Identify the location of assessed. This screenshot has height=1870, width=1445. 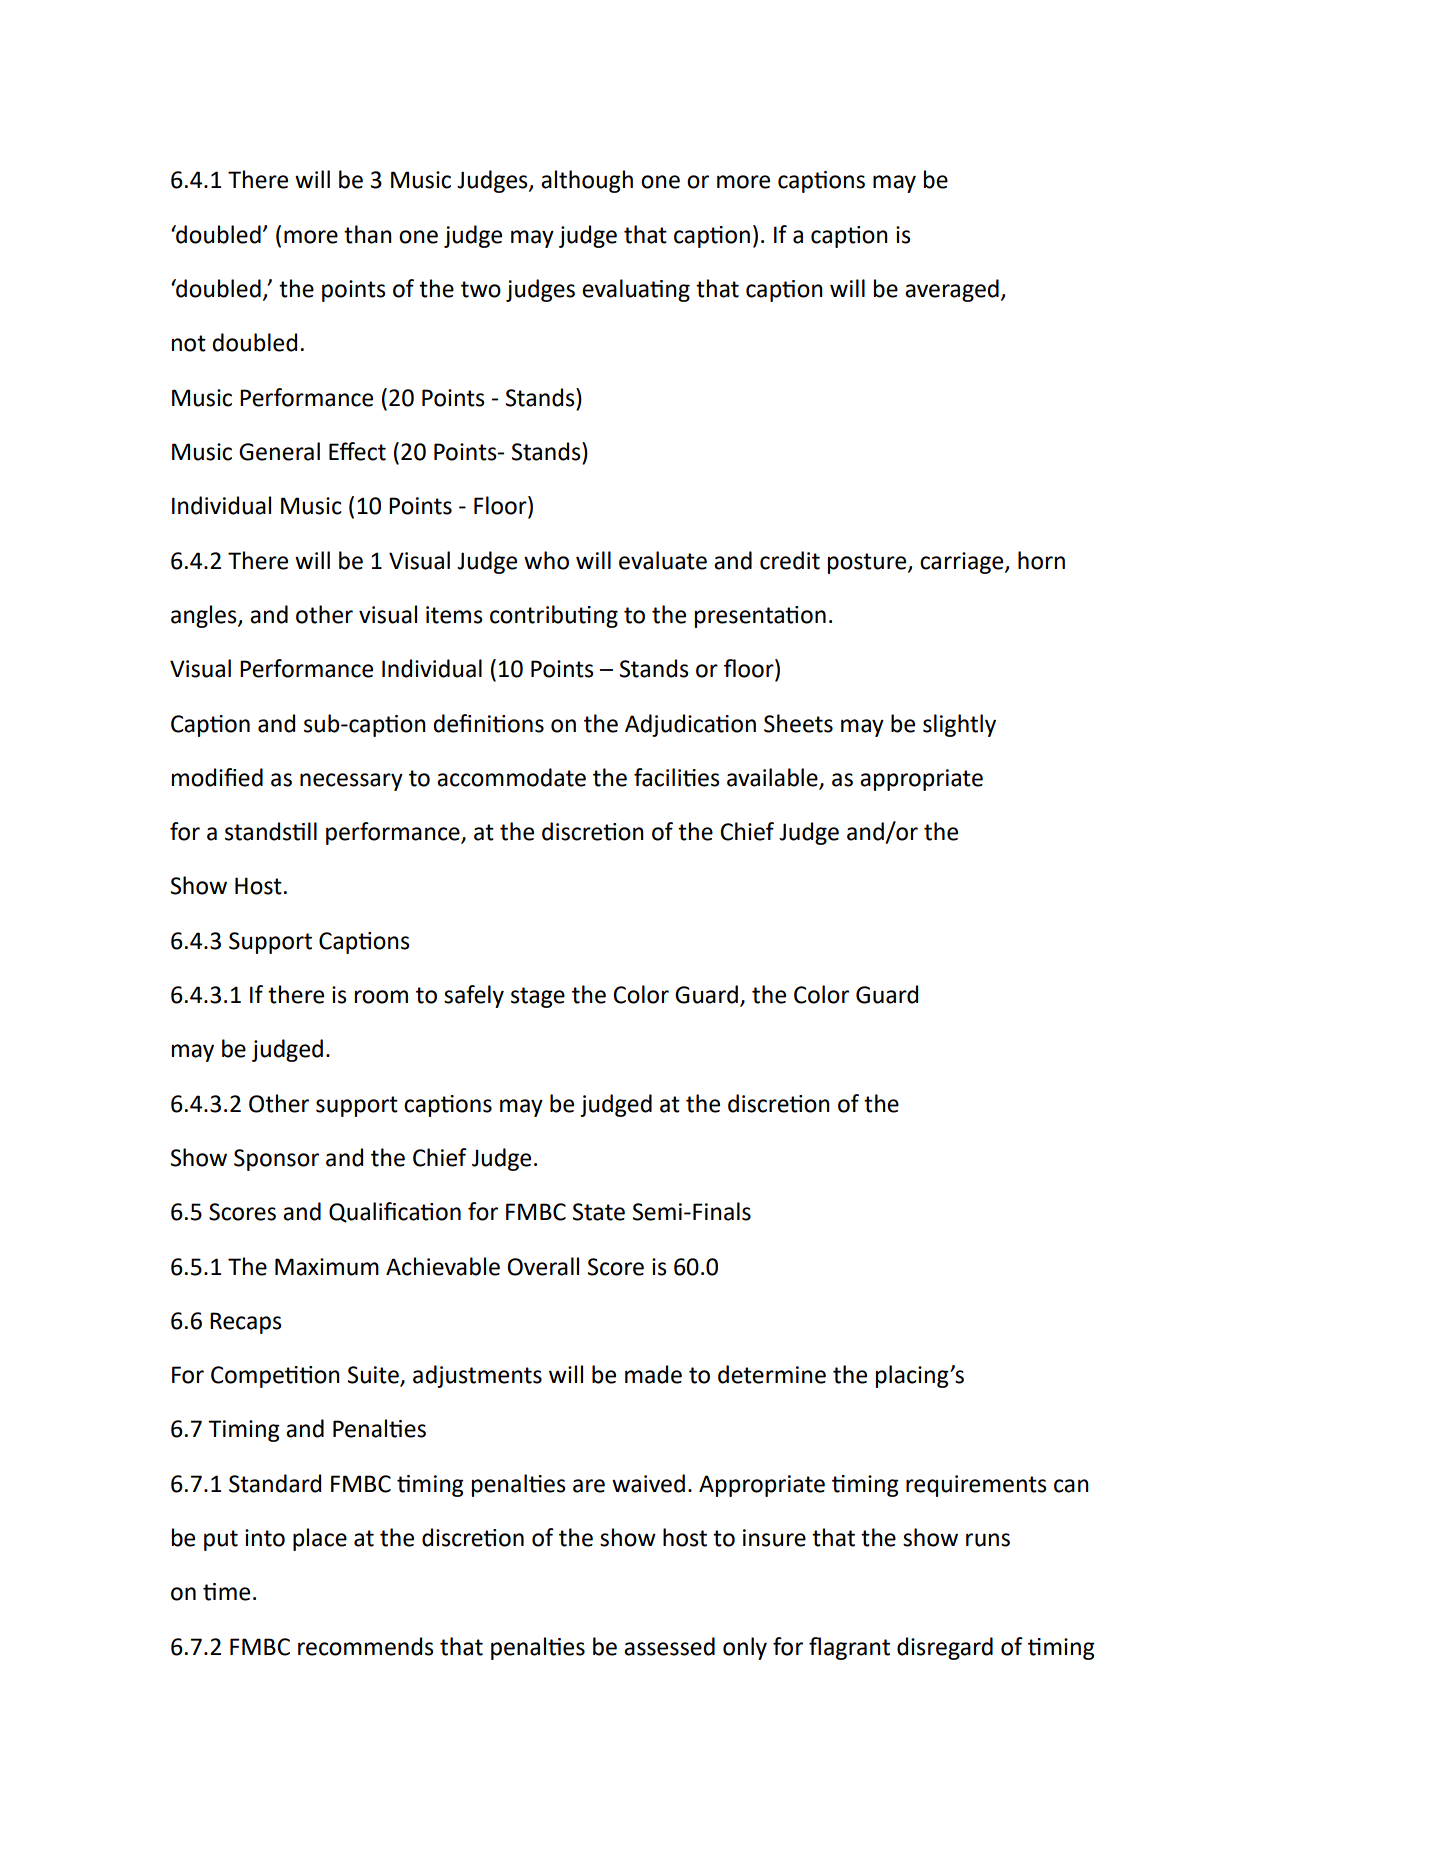
(669, 1646).
